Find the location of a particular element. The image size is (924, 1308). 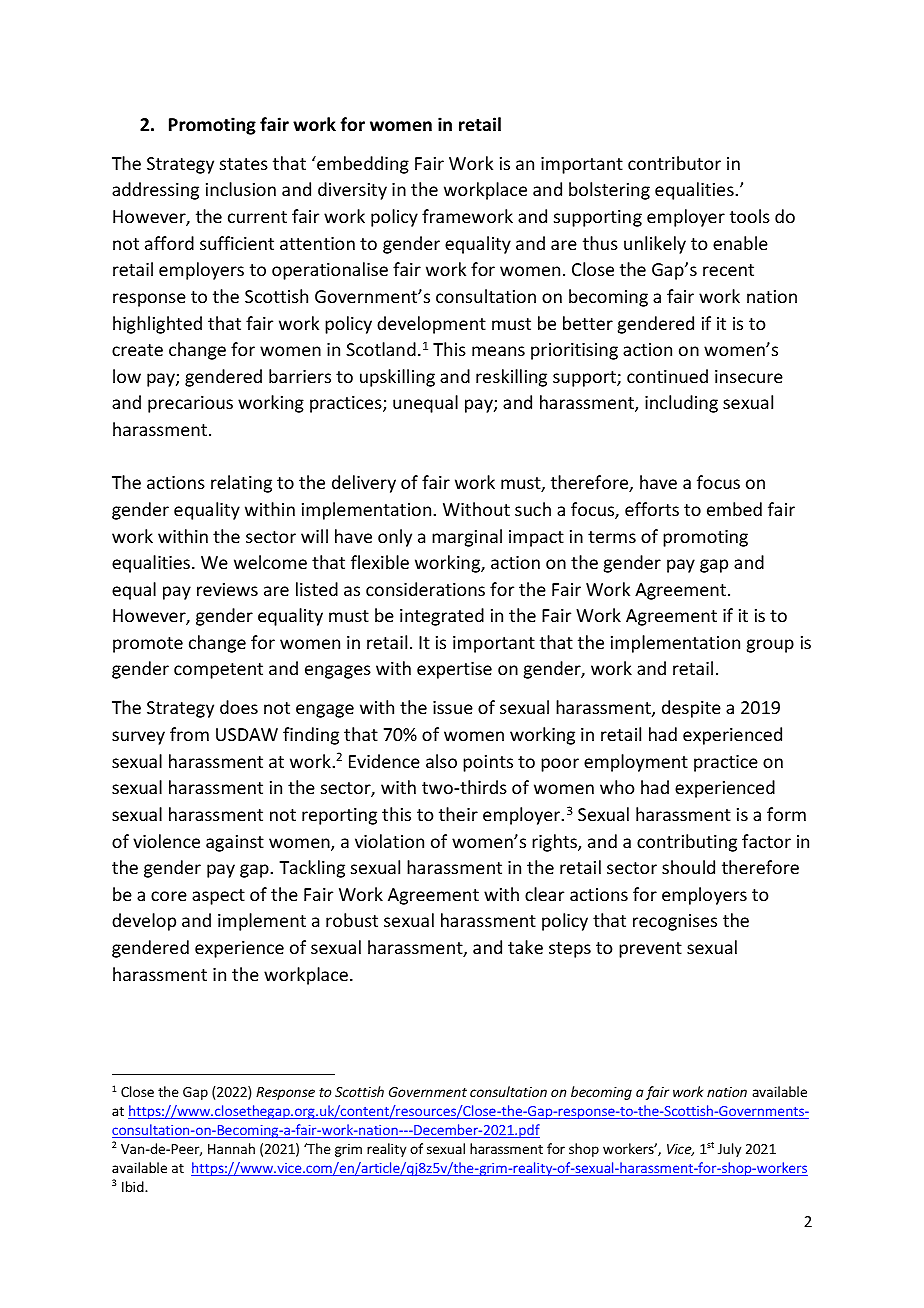

tools is located at coordinates (750, 216).
